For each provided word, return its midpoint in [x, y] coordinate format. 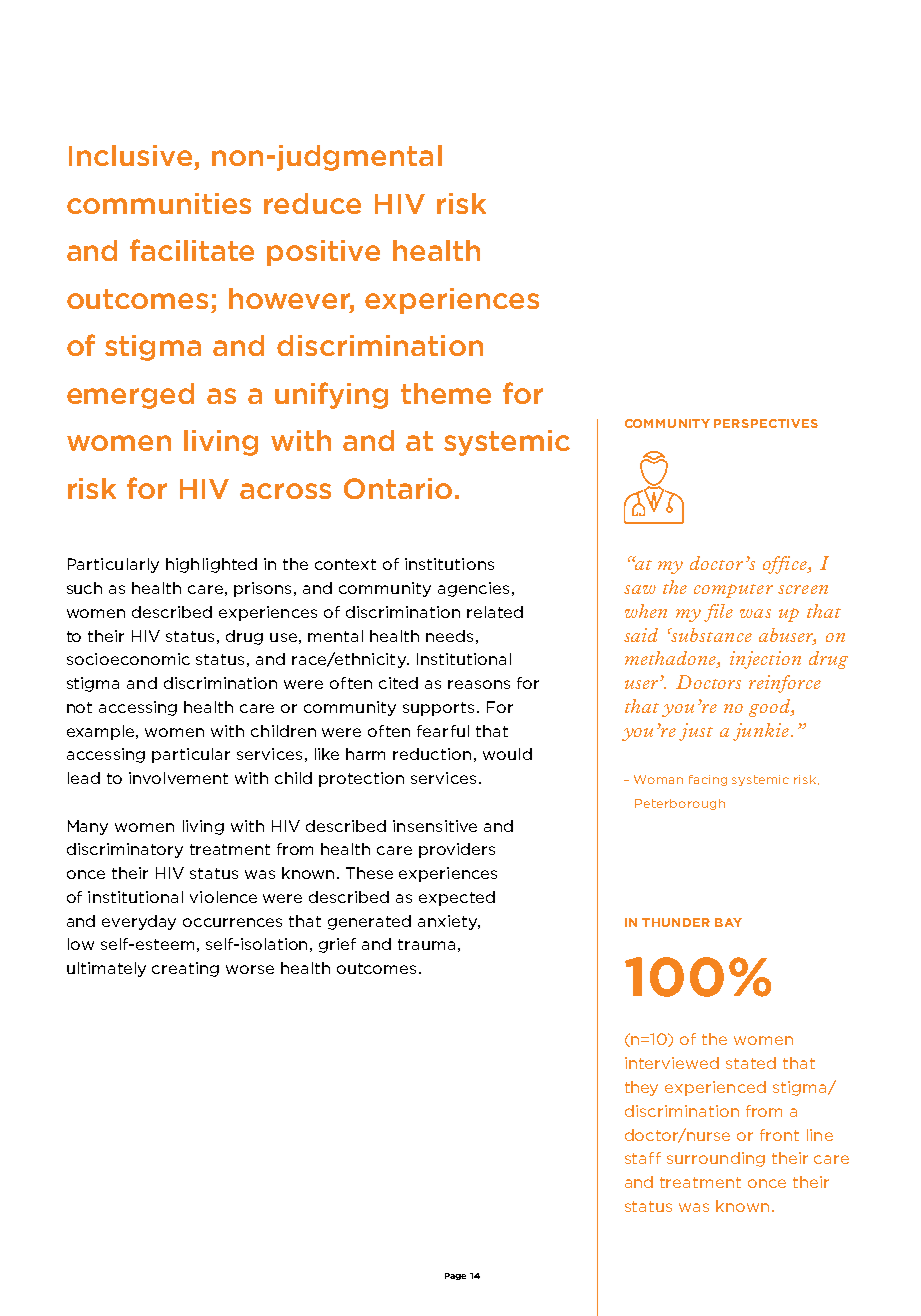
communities [159, 203]
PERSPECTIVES [766, 423]
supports [440, 709]
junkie [761, 732]
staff [643, 1158]
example [102, 732]
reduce [312, 203]
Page [455, 1276]
